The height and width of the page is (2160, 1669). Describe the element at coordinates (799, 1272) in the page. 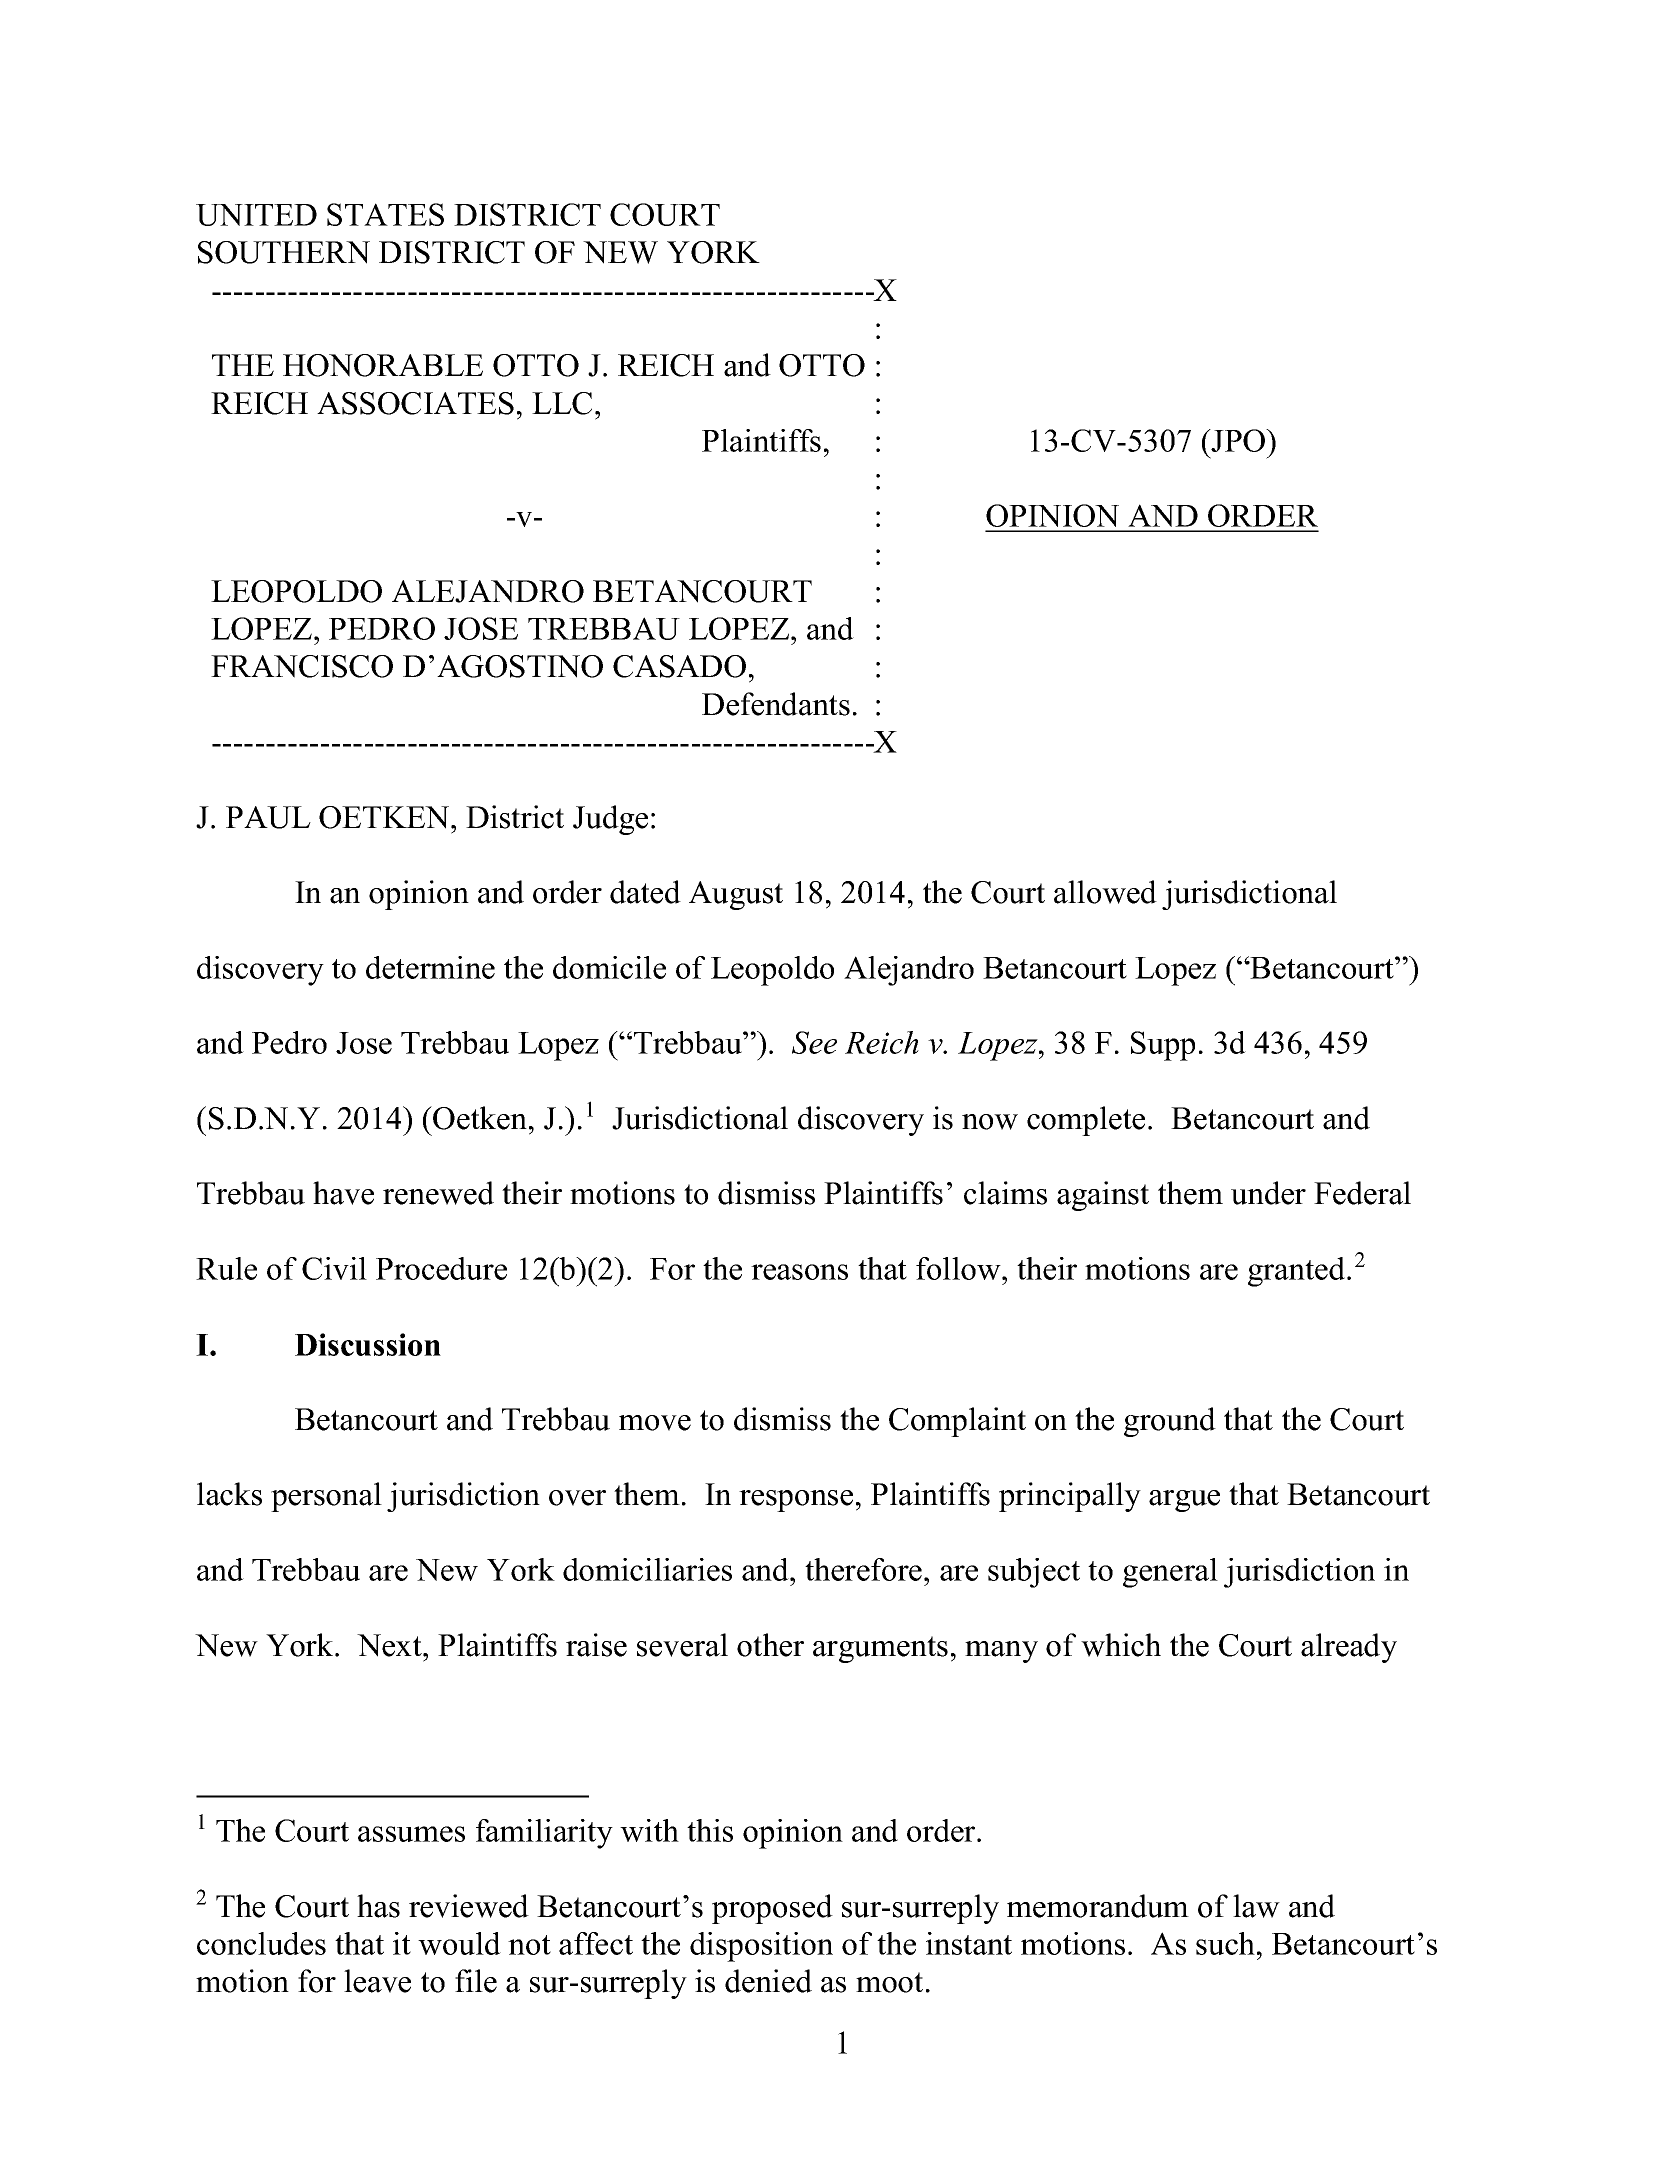

I see `reasons` at that location.
